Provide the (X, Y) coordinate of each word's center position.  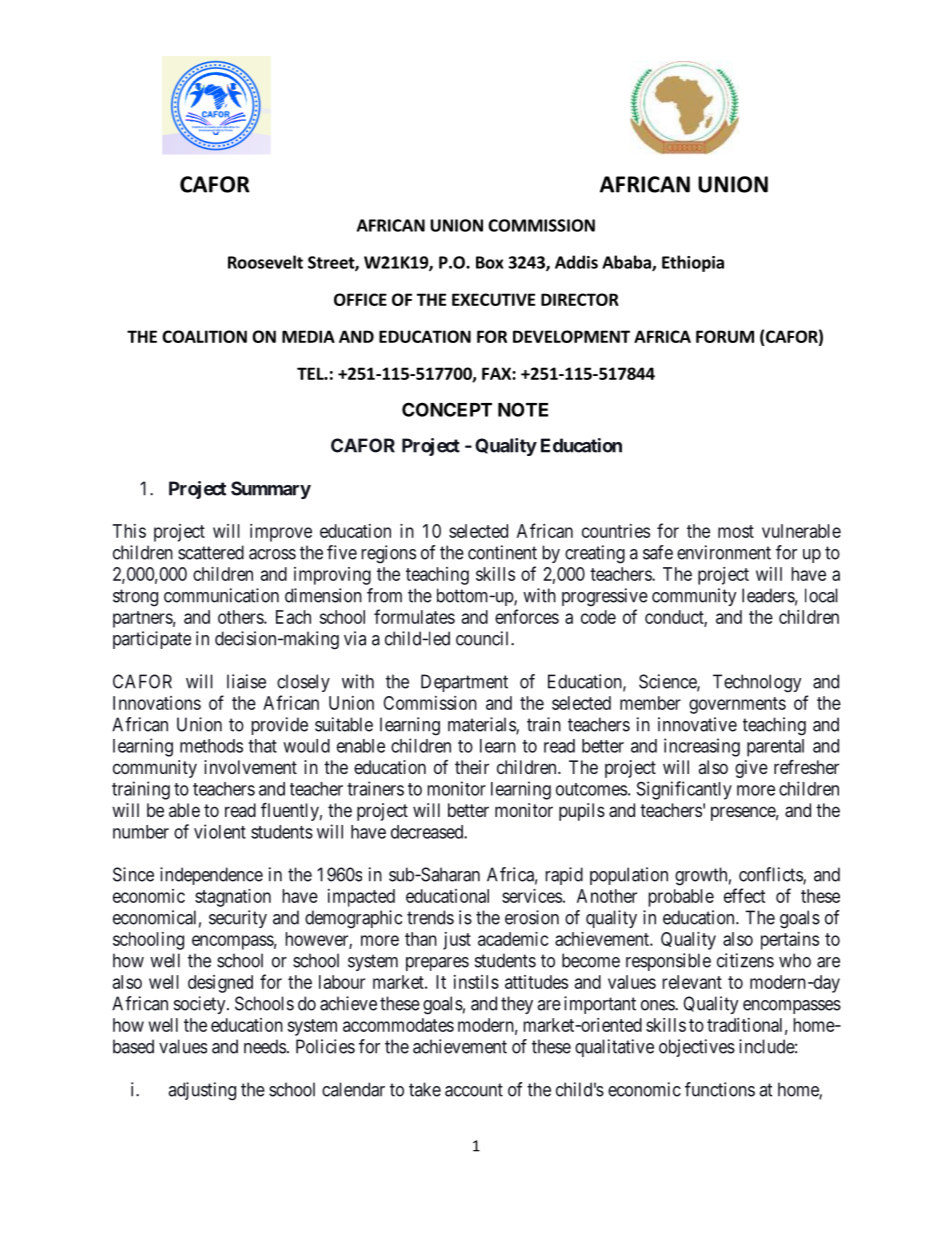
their (472, 767)
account (474, 1090)
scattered (211, 552)
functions (720, 1089)
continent (502, 552)
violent (220, 831)
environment (724, 552)
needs (265, 1046)
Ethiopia (693, 263)
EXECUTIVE (493, 299)
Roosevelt (265, 262)
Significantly (684, 790)
